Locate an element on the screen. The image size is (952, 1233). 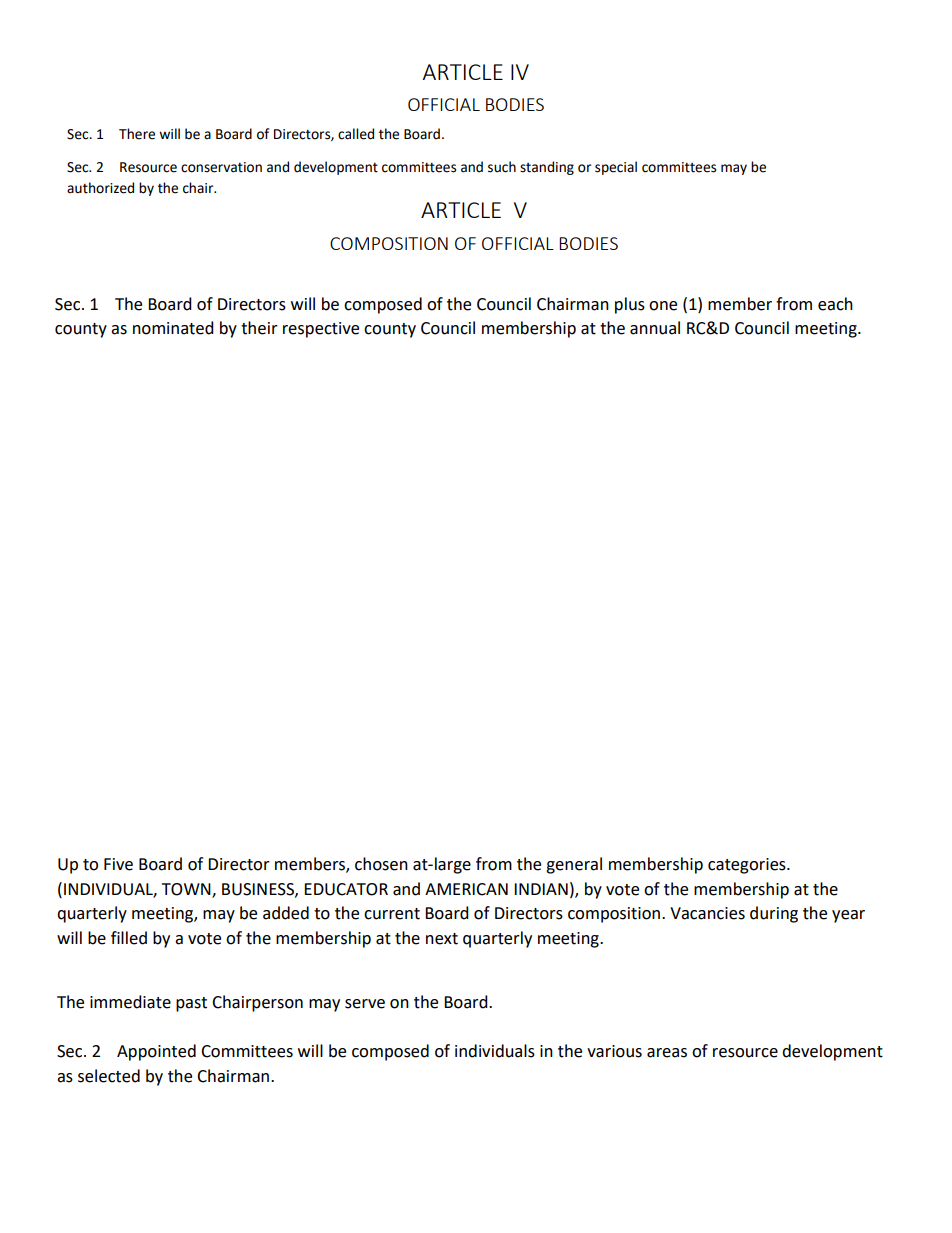
serve is located at coordinates (365, 1004).
